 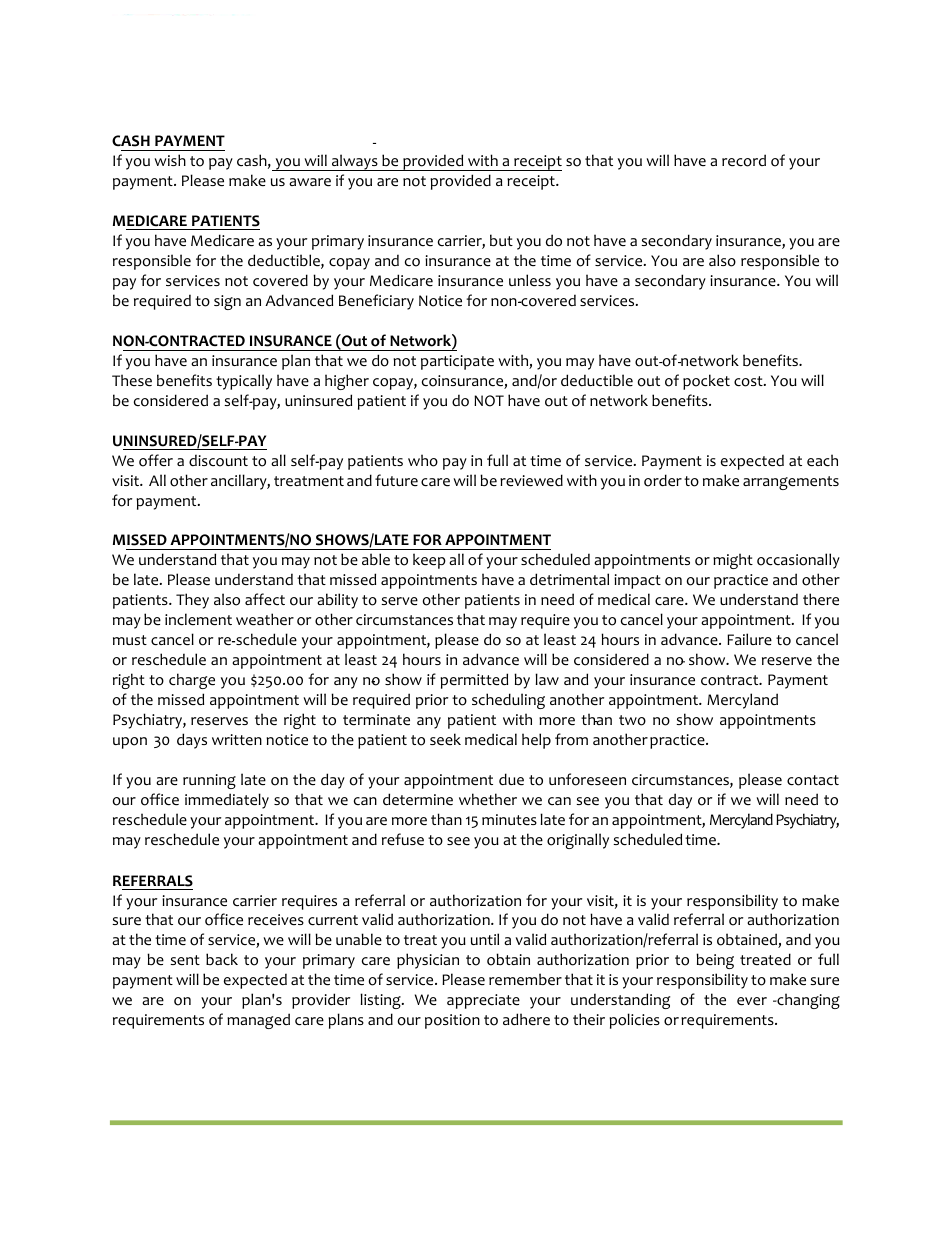 What do you see at coordinates (192, 741) in the page?
I see `days` at bounding box center [192, 741].
